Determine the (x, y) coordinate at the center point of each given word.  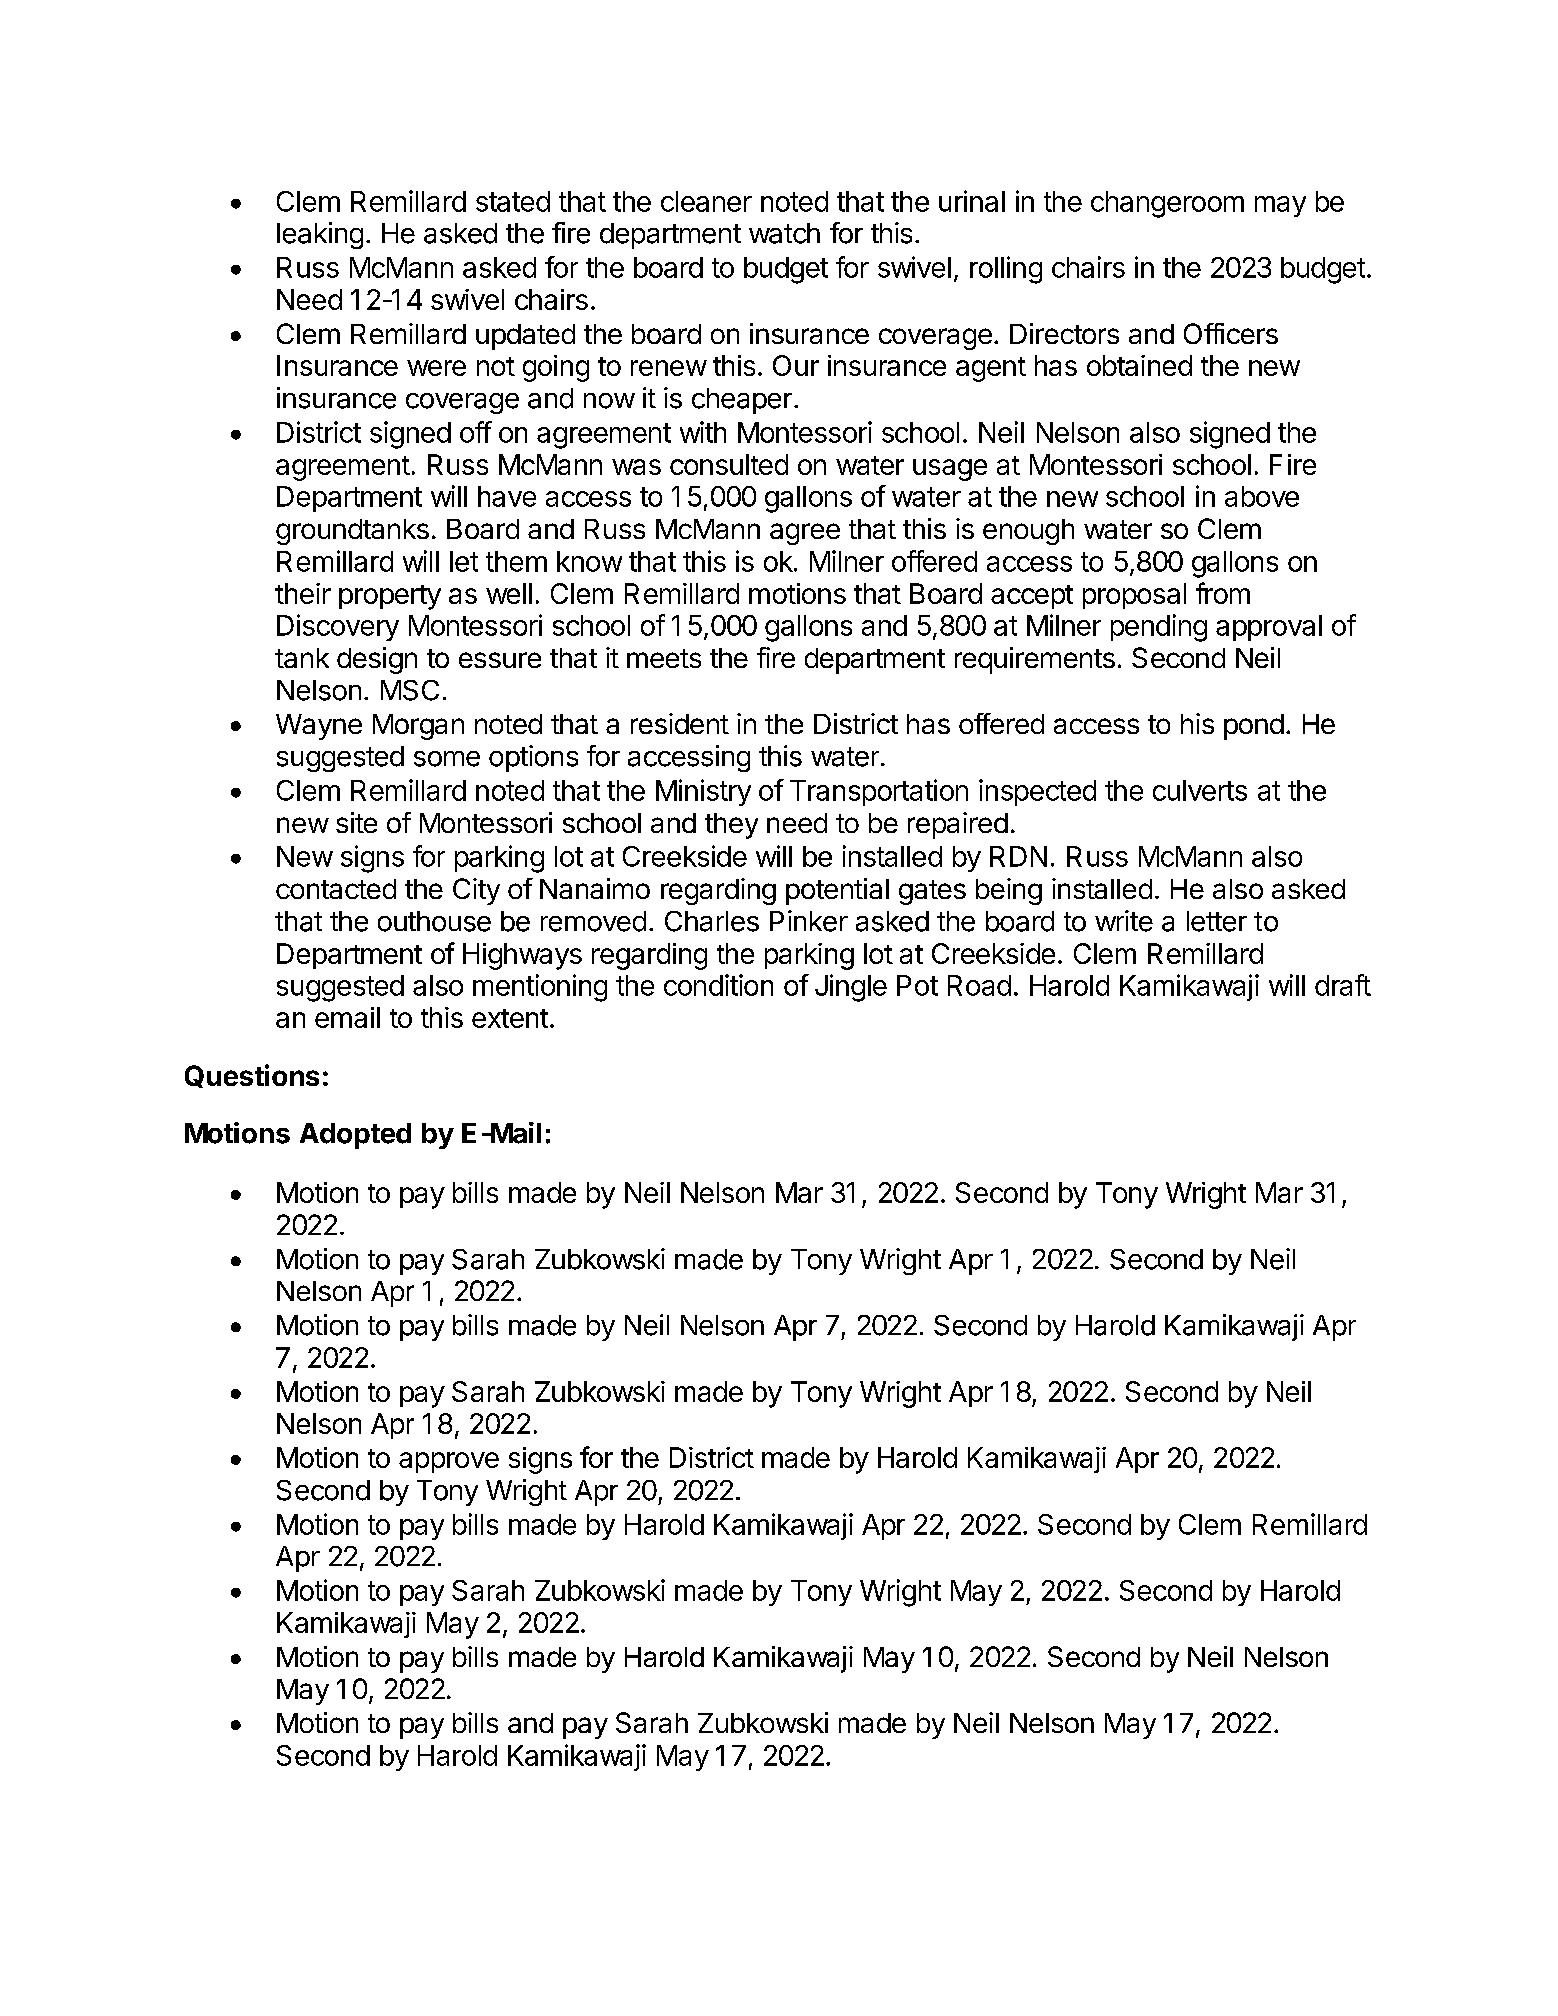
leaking (320, 235)
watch (784, 233)
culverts (1200, 790)
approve (449, 1462)
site (356, 822)
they (731, 826)
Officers (1231, 333)
